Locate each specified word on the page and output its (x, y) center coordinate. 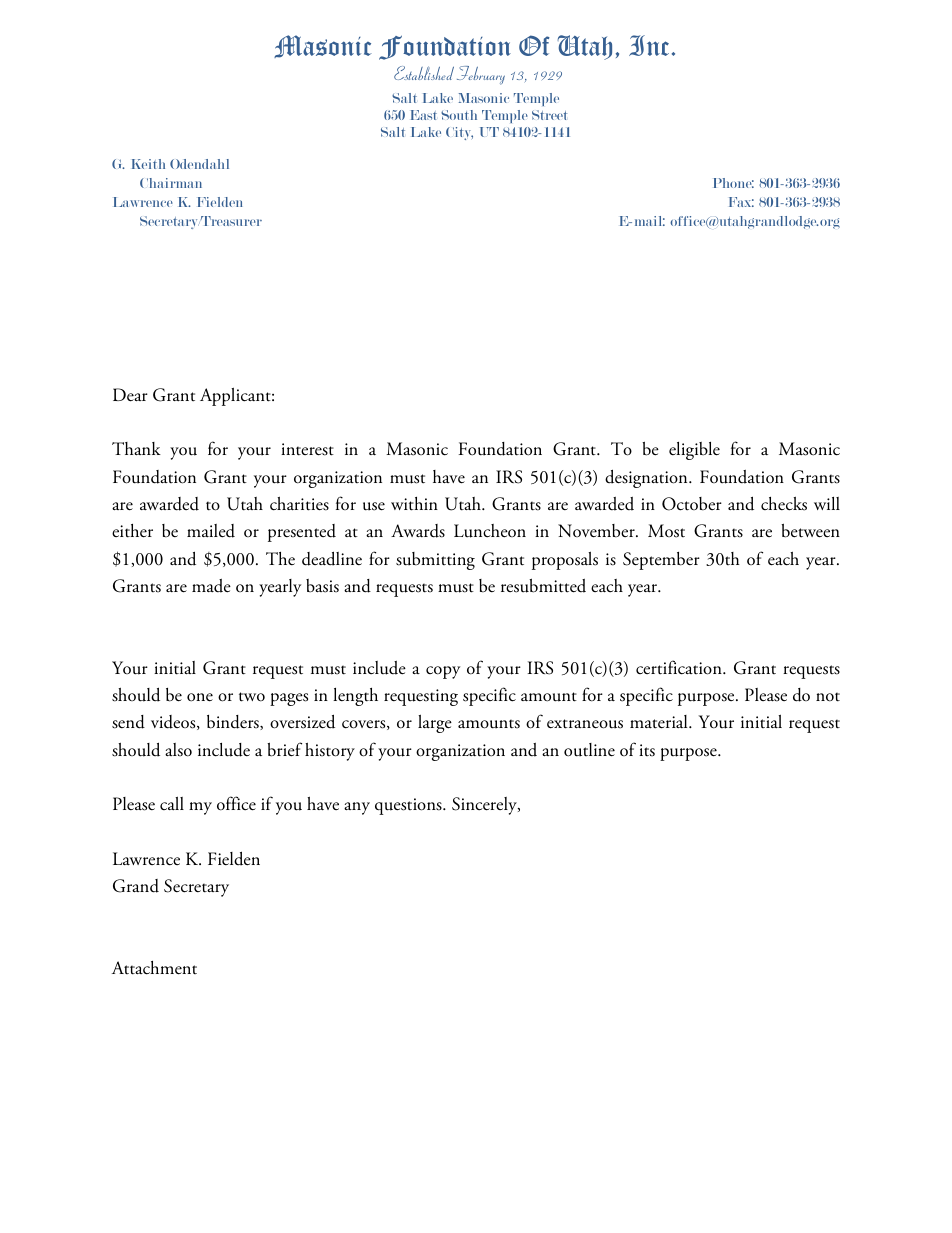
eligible (694, 451)
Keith (148, 164)
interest (307, 449)
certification (680, 667)
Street (549, 115)
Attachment (154, 968)
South (459, 115)
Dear (130, 395)
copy (443, 672)
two (252, 697)
